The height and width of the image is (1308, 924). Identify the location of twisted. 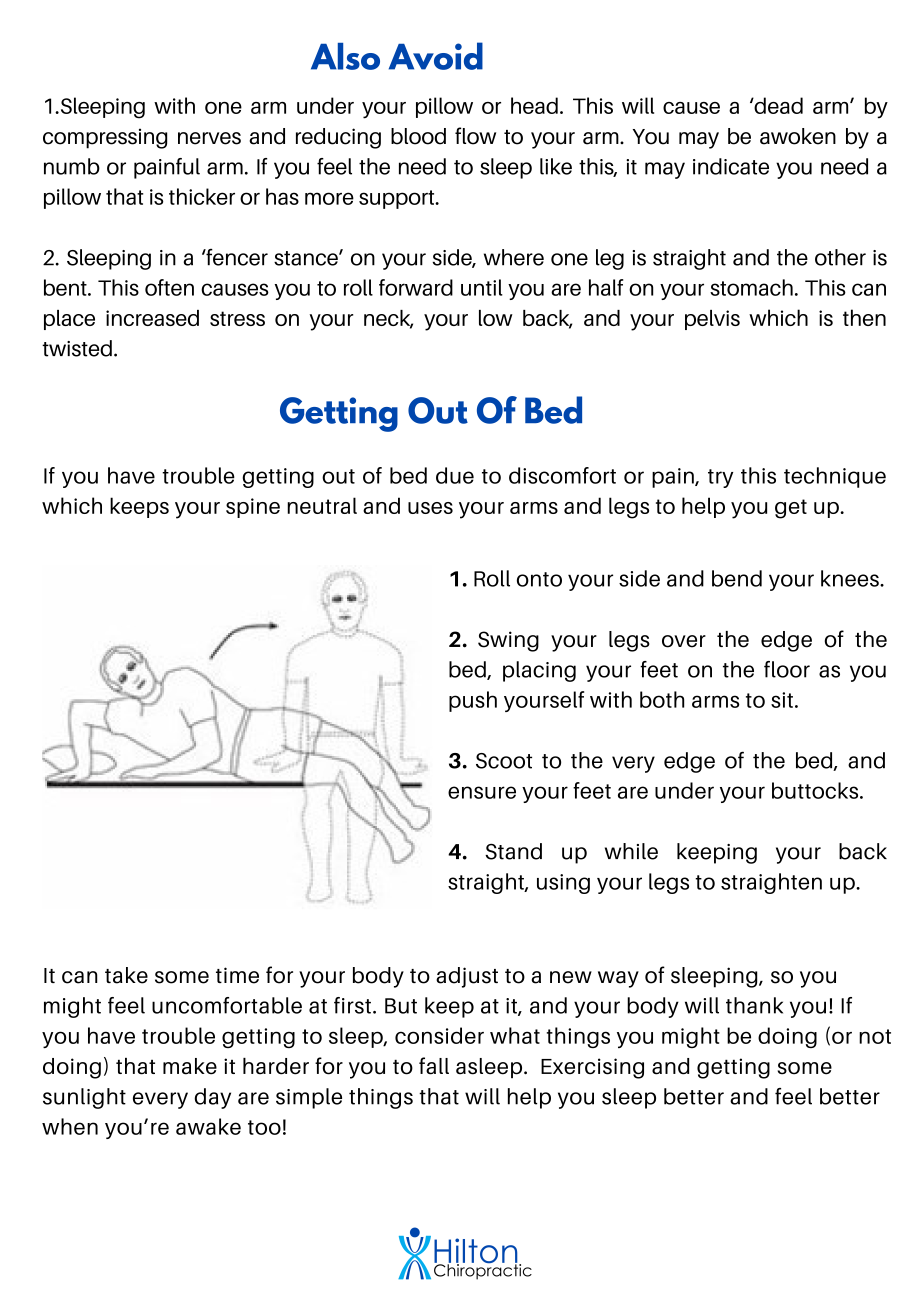
(77, 348).
